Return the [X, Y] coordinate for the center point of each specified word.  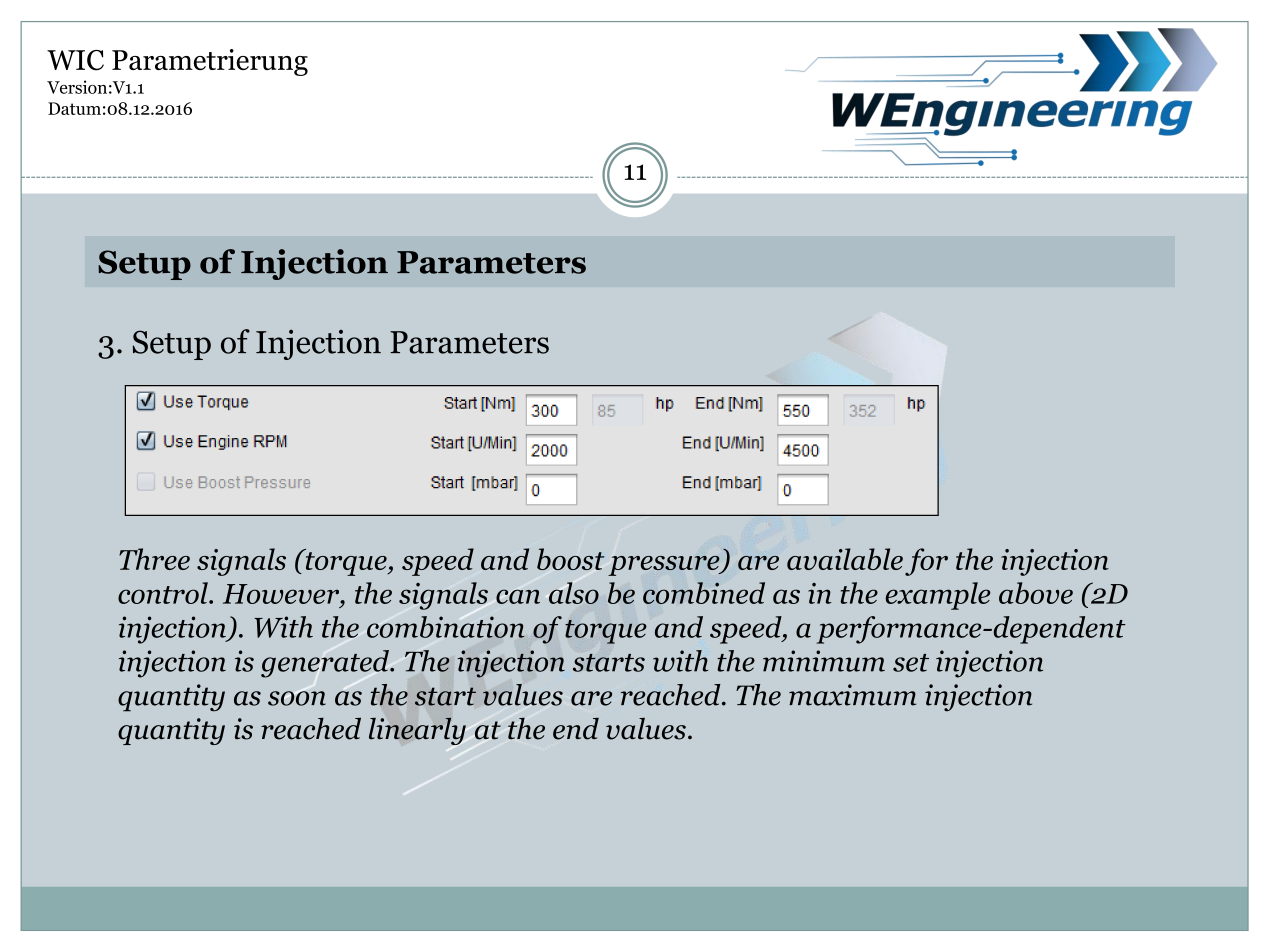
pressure [665, 566]
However [282, 594]
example [937, 596]
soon [297, 698]
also [574, 593]
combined [704, 593]
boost [570, 559]
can [518, 596]
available [845, 559]
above [1036, 593]
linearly [417, 731]
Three [154, 559]
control [164, 593]
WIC [75, 60]
